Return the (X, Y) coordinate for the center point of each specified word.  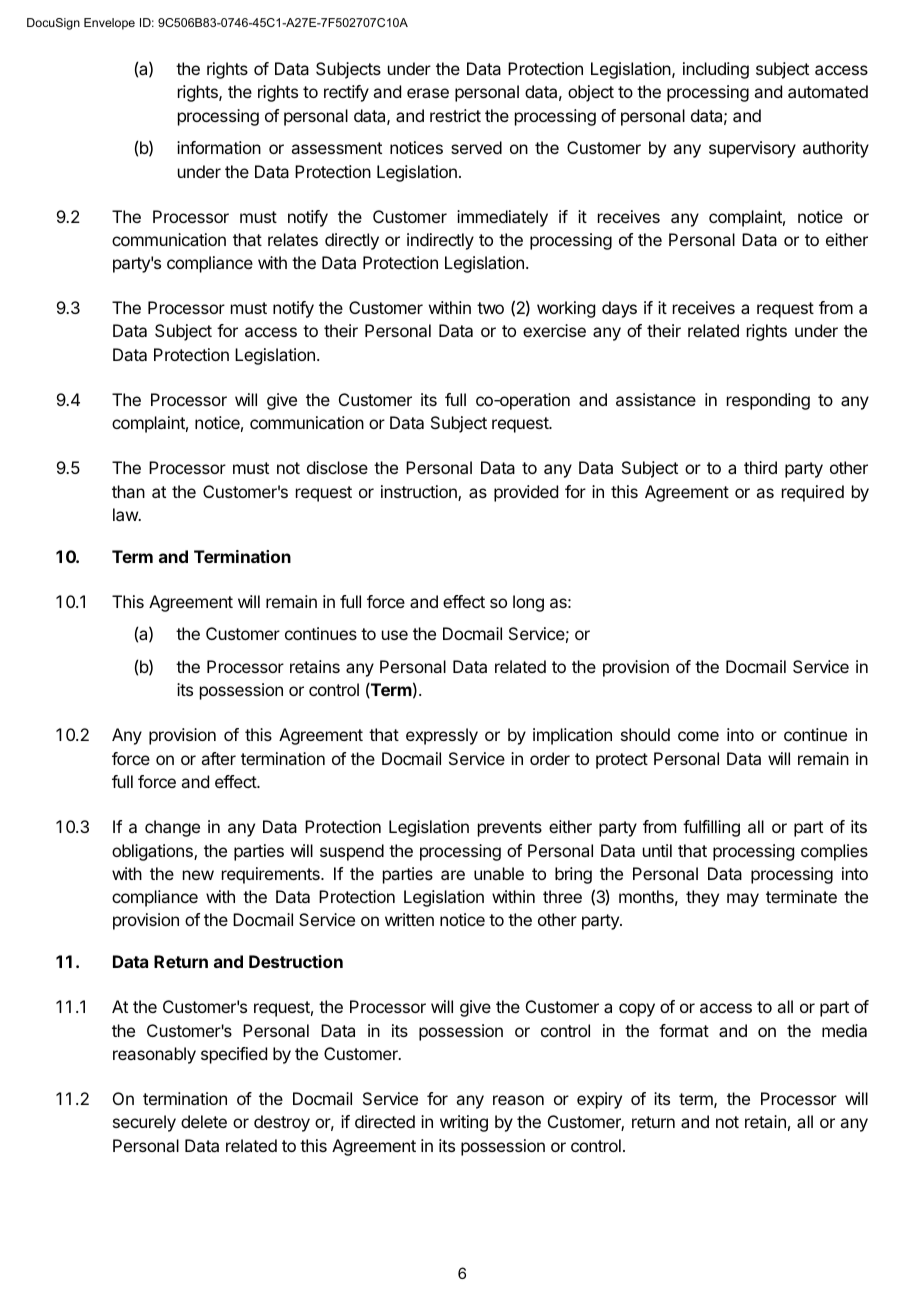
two (490, 308)
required (813, 493)
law (126, 514)
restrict (455, 115)
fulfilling (711, 828)
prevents (510, 829)
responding (768, 401)
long (528, 603)
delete (204, 1121)
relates (293, 239)
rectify (346, 93)
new (198, 875)
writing (464, 1123)
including (716, 70)
